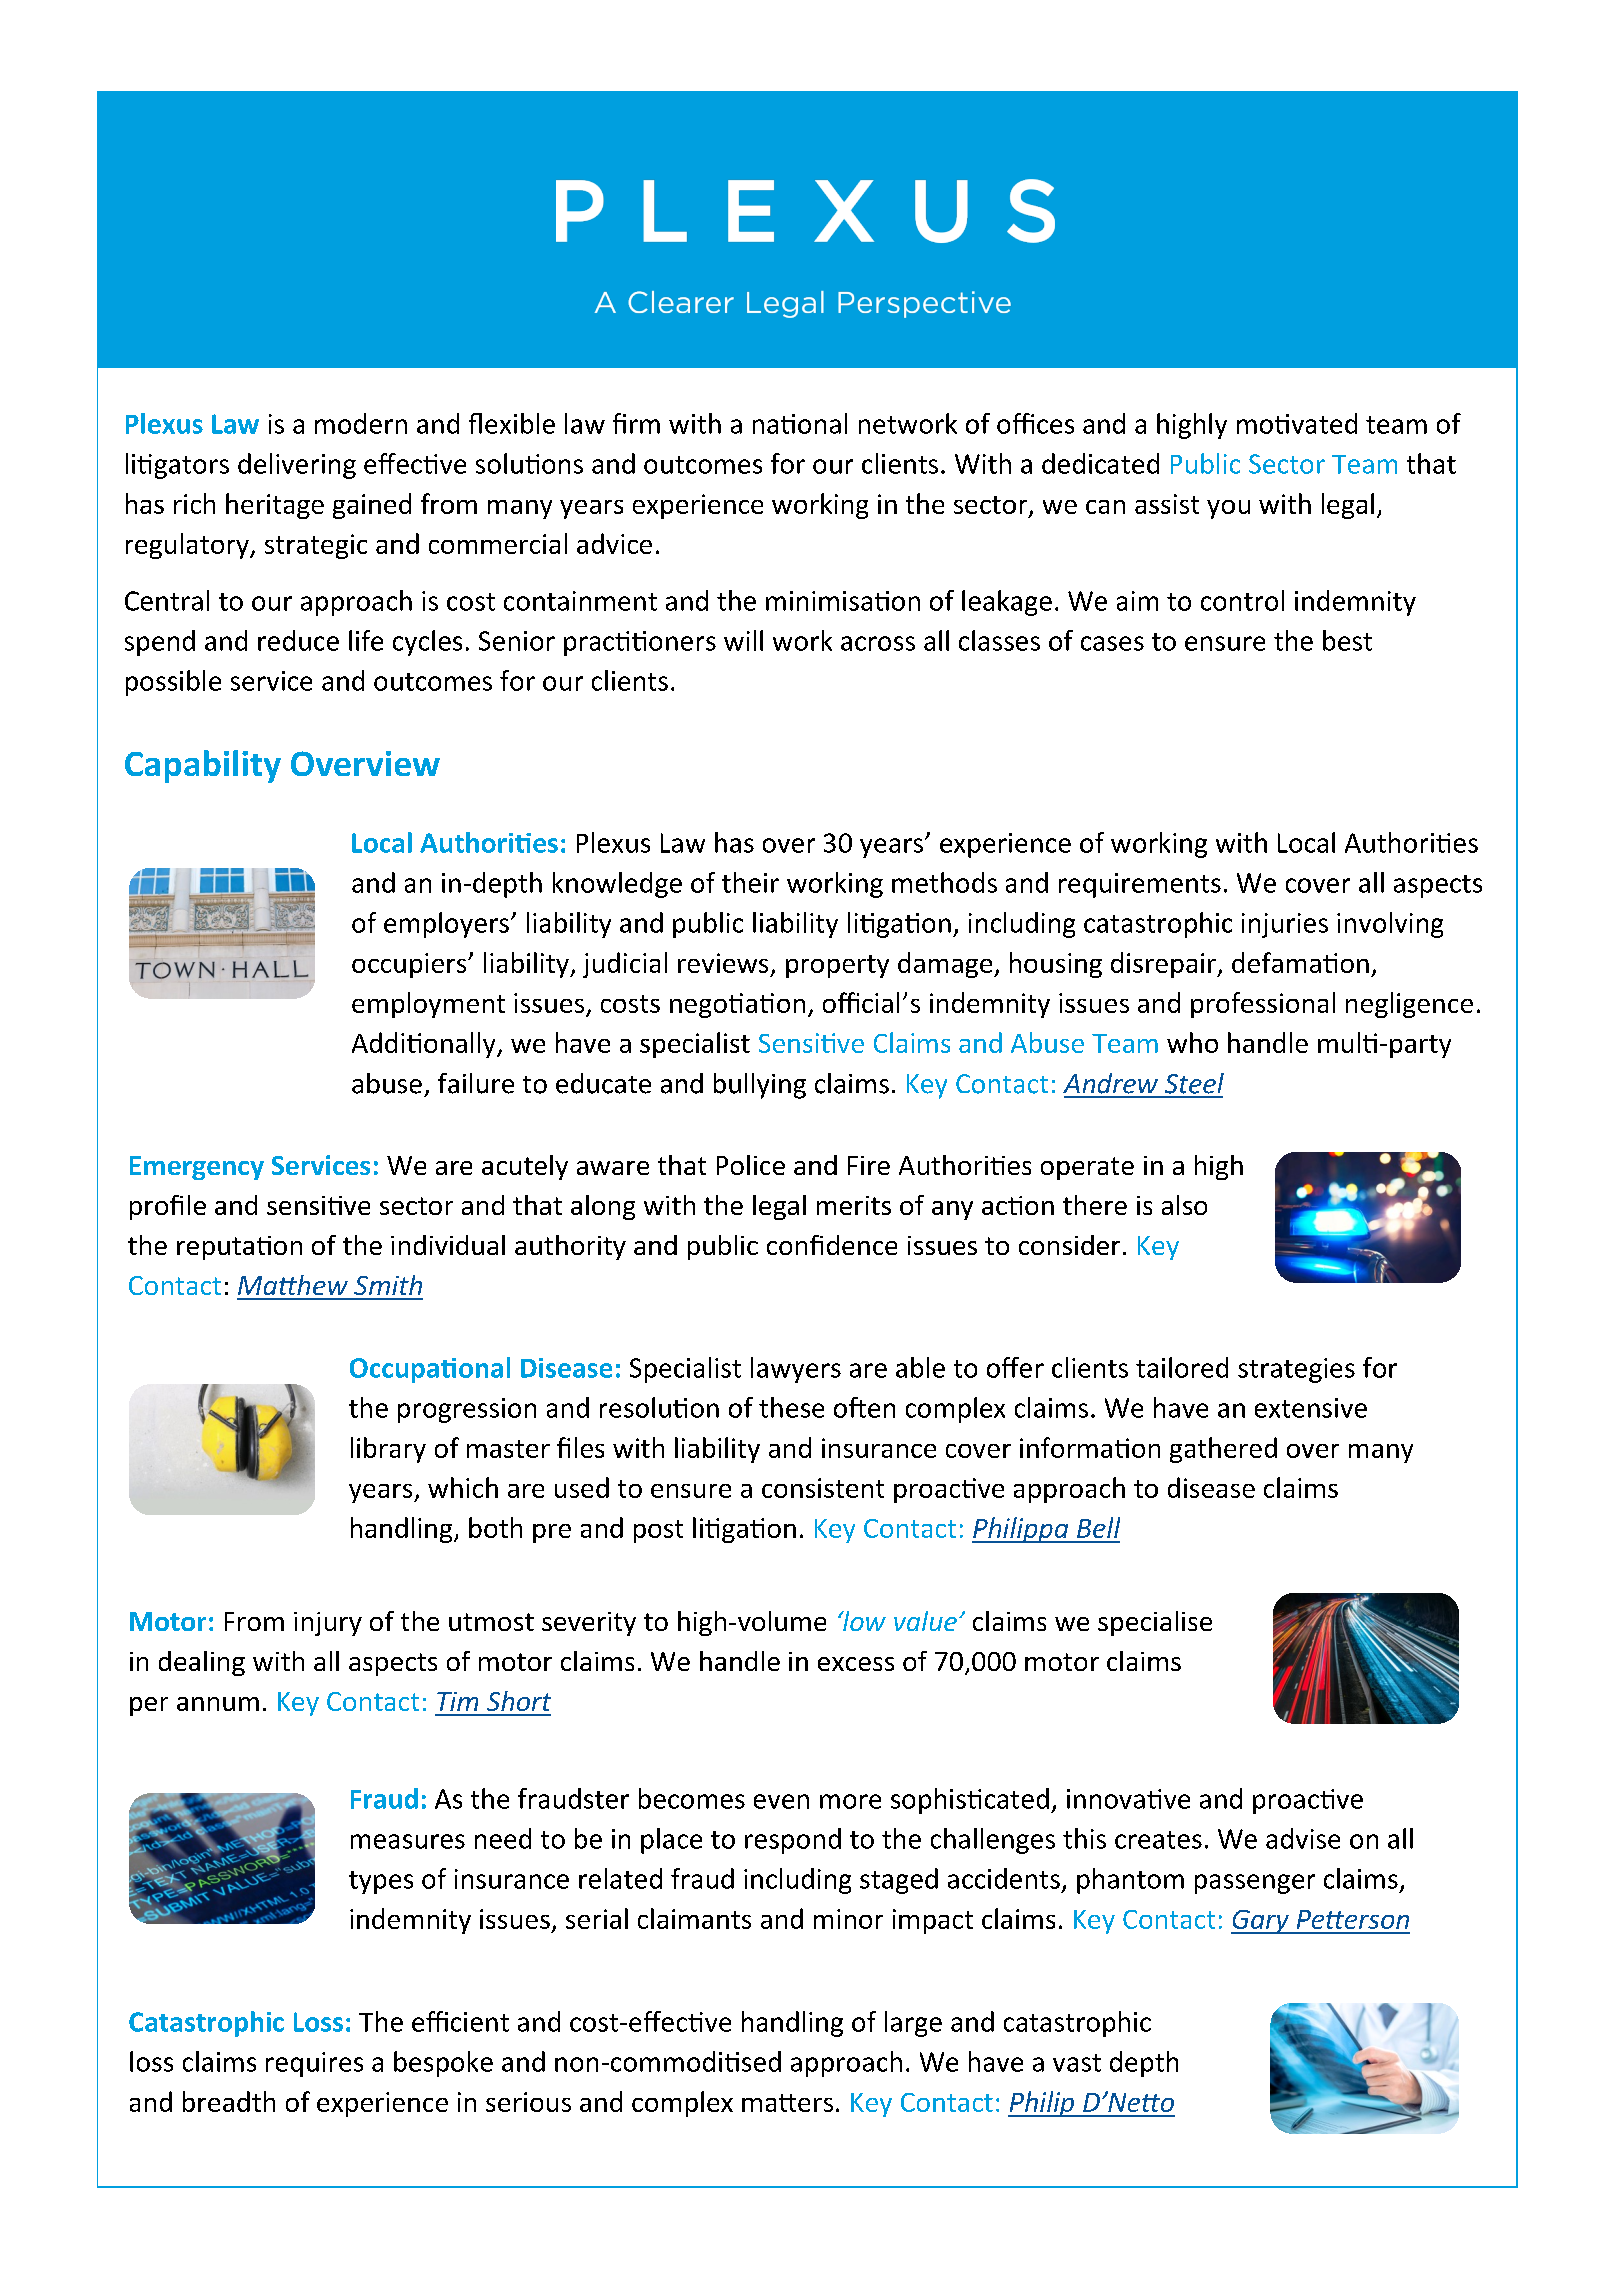  What do you see at coordinates (1228, 509) in the document?
I see `you` at bounding box center [1228, 509].
